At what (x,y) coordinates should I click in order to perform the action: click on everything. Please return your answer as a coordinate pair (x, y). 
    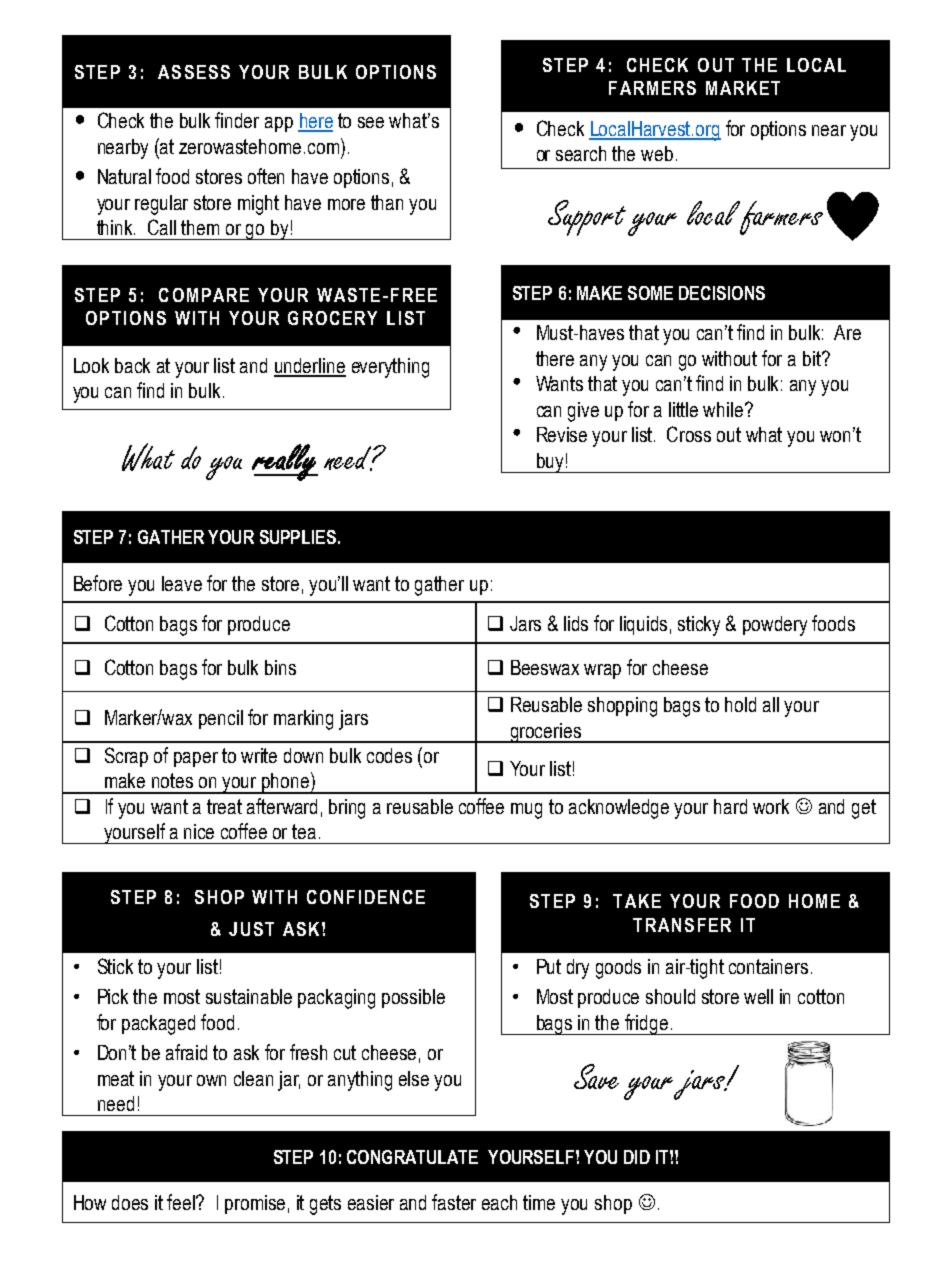
    Looking at the image, I should click on (390, 368).
